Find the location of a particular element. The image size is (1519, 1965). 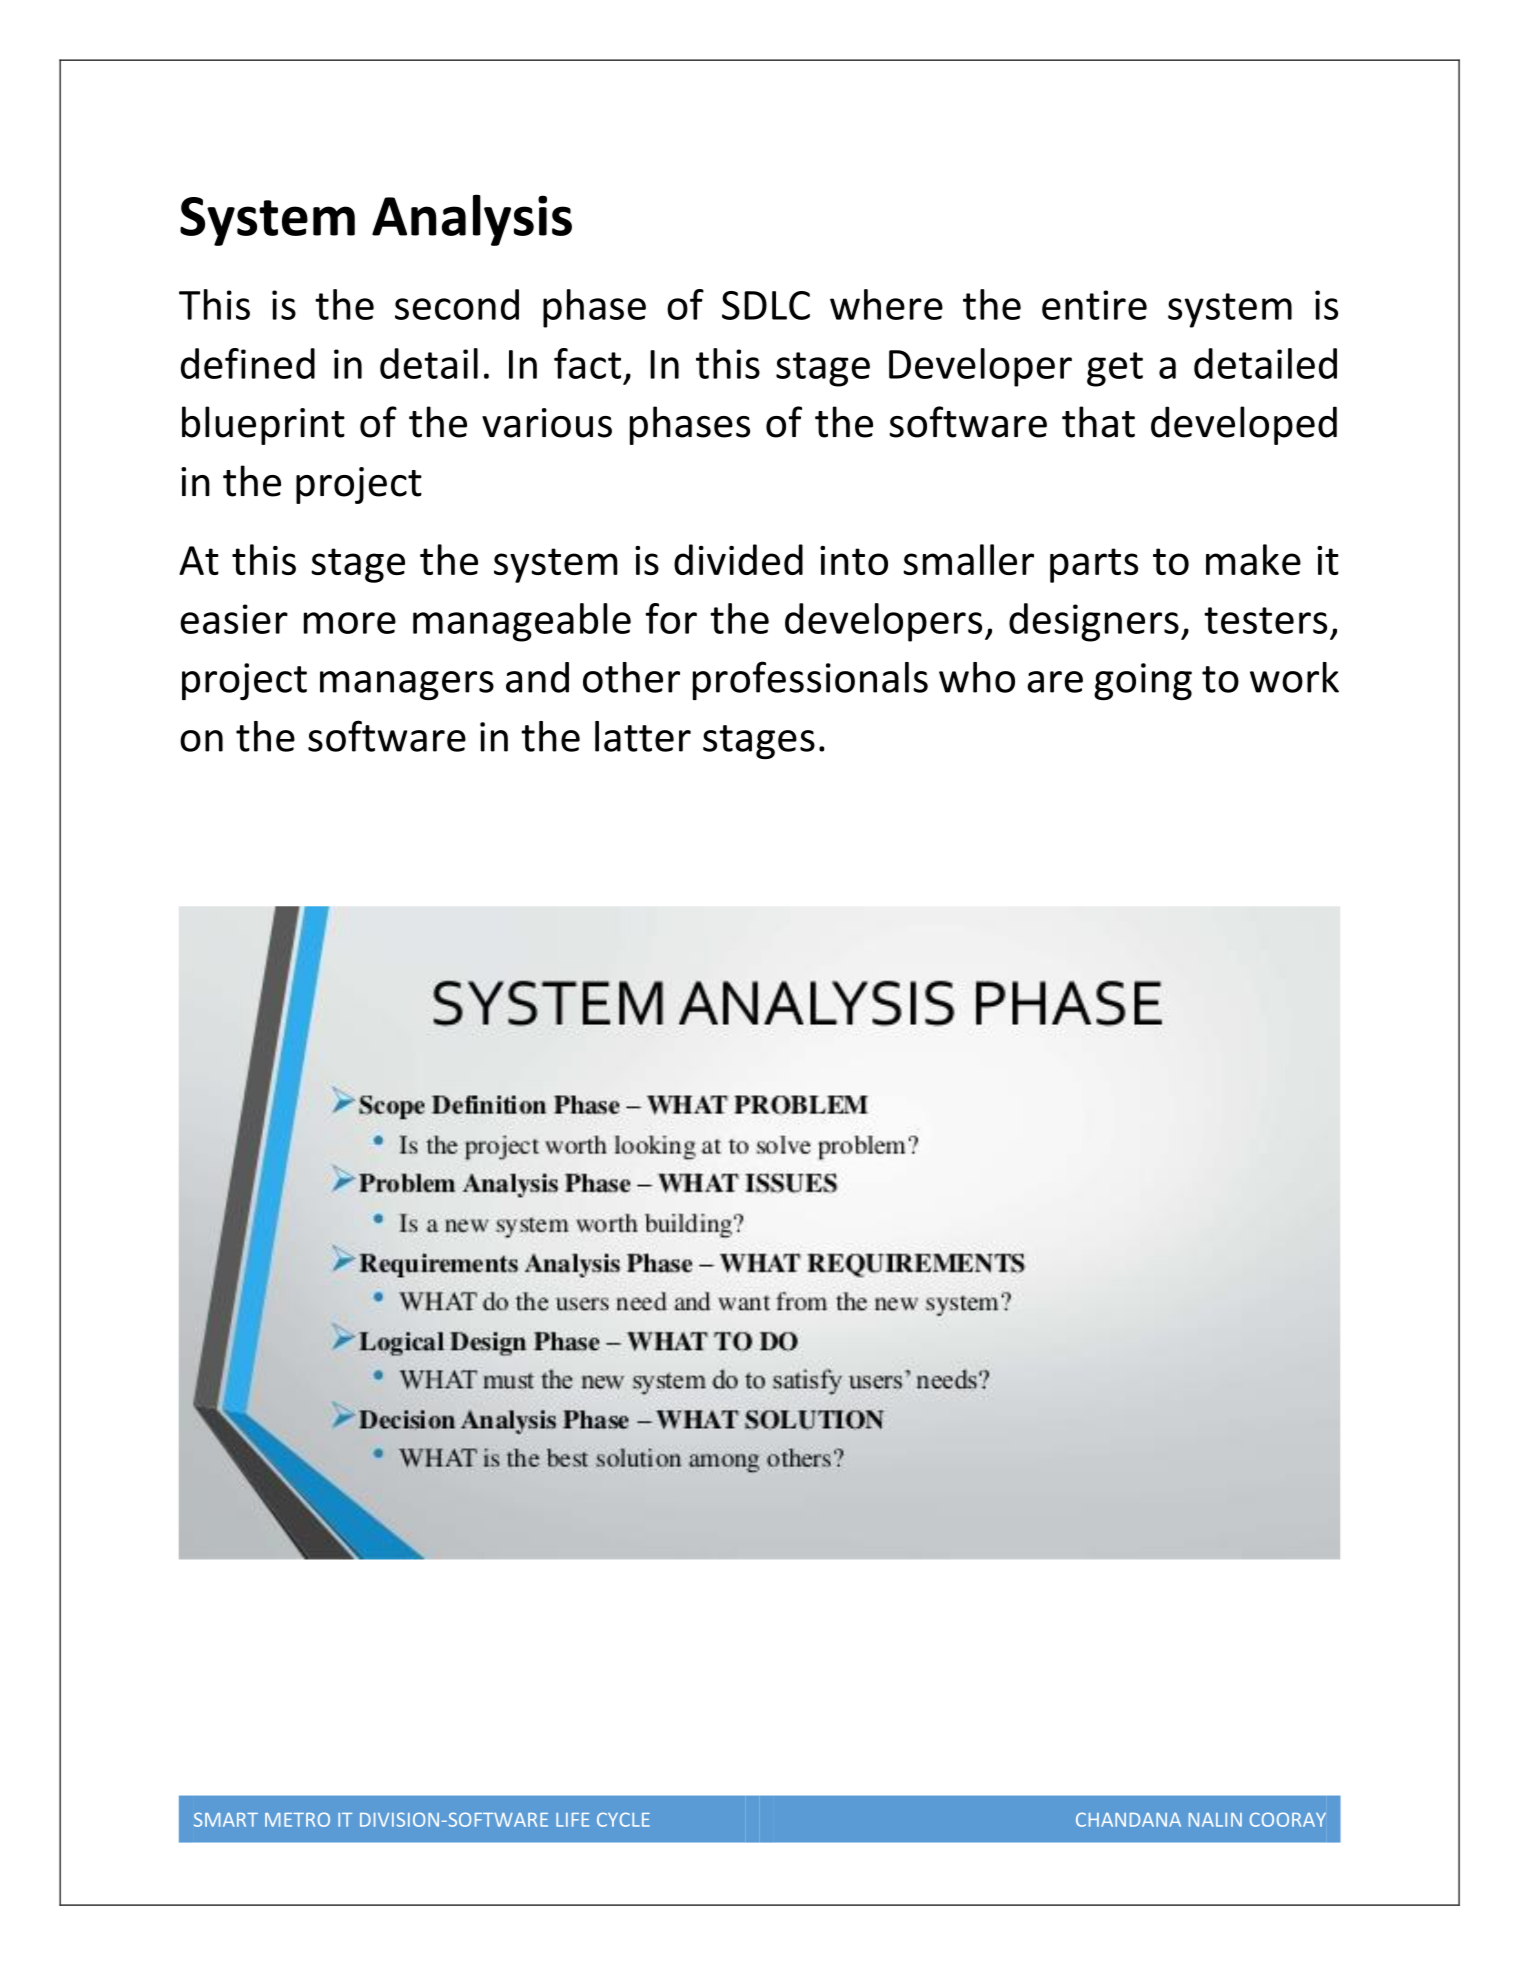

SDLC is located at coordinates (766, 305).
